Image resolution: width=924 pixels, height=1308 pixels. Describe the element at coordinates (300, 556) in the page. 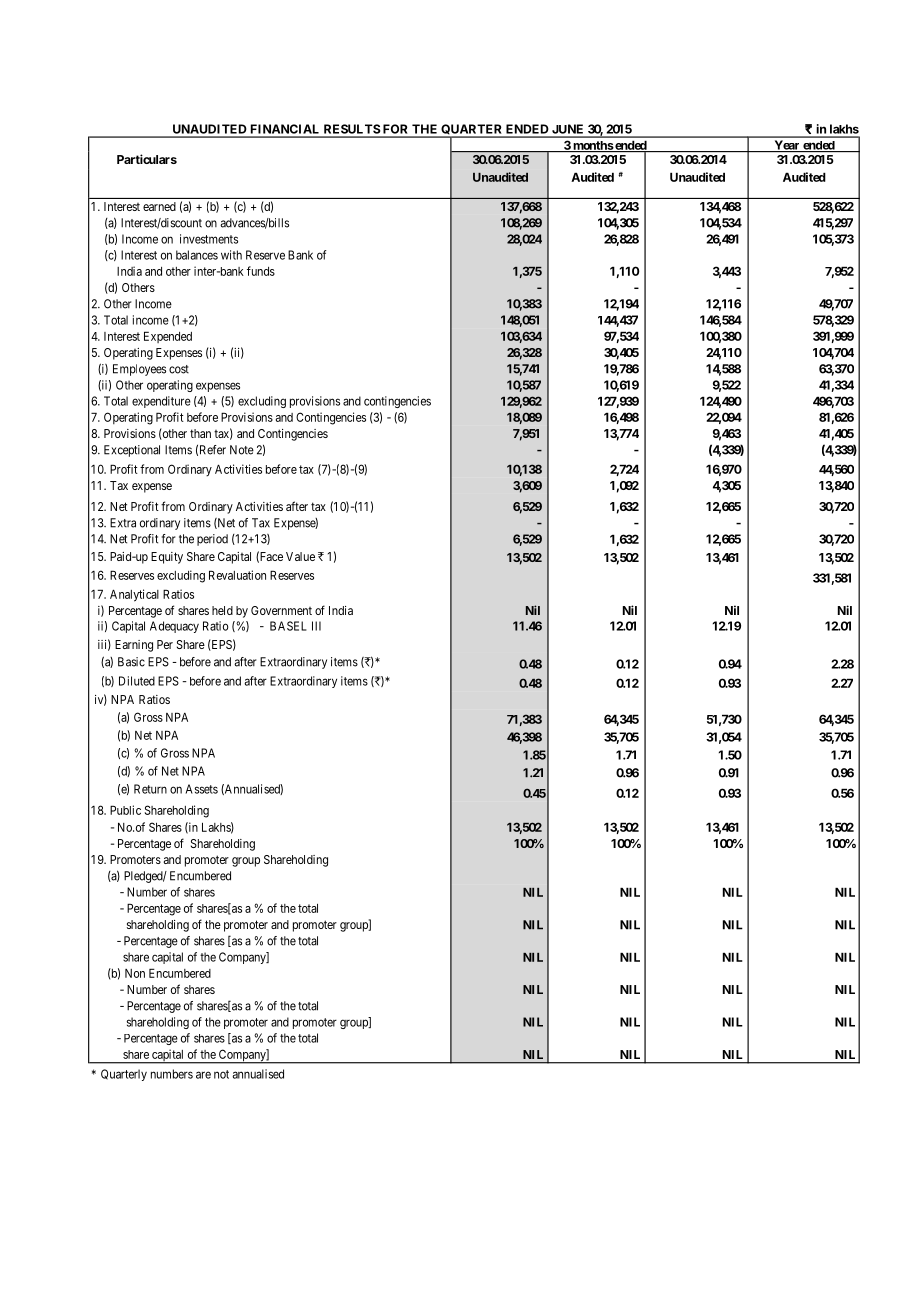

I see `Value` at that location.
